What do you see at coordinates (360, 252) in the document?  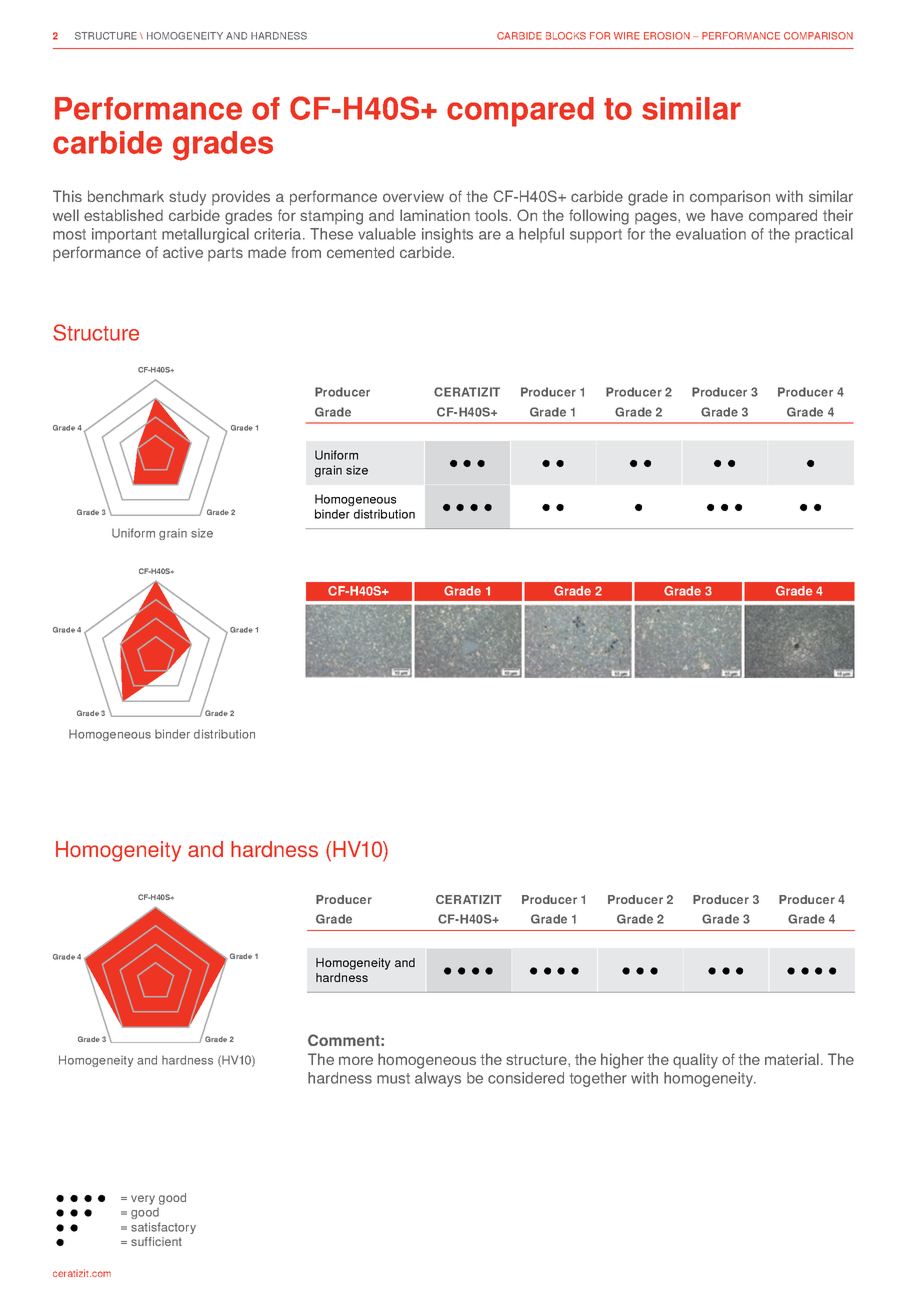 I see `cemented` at bounding box center [360, 252].
